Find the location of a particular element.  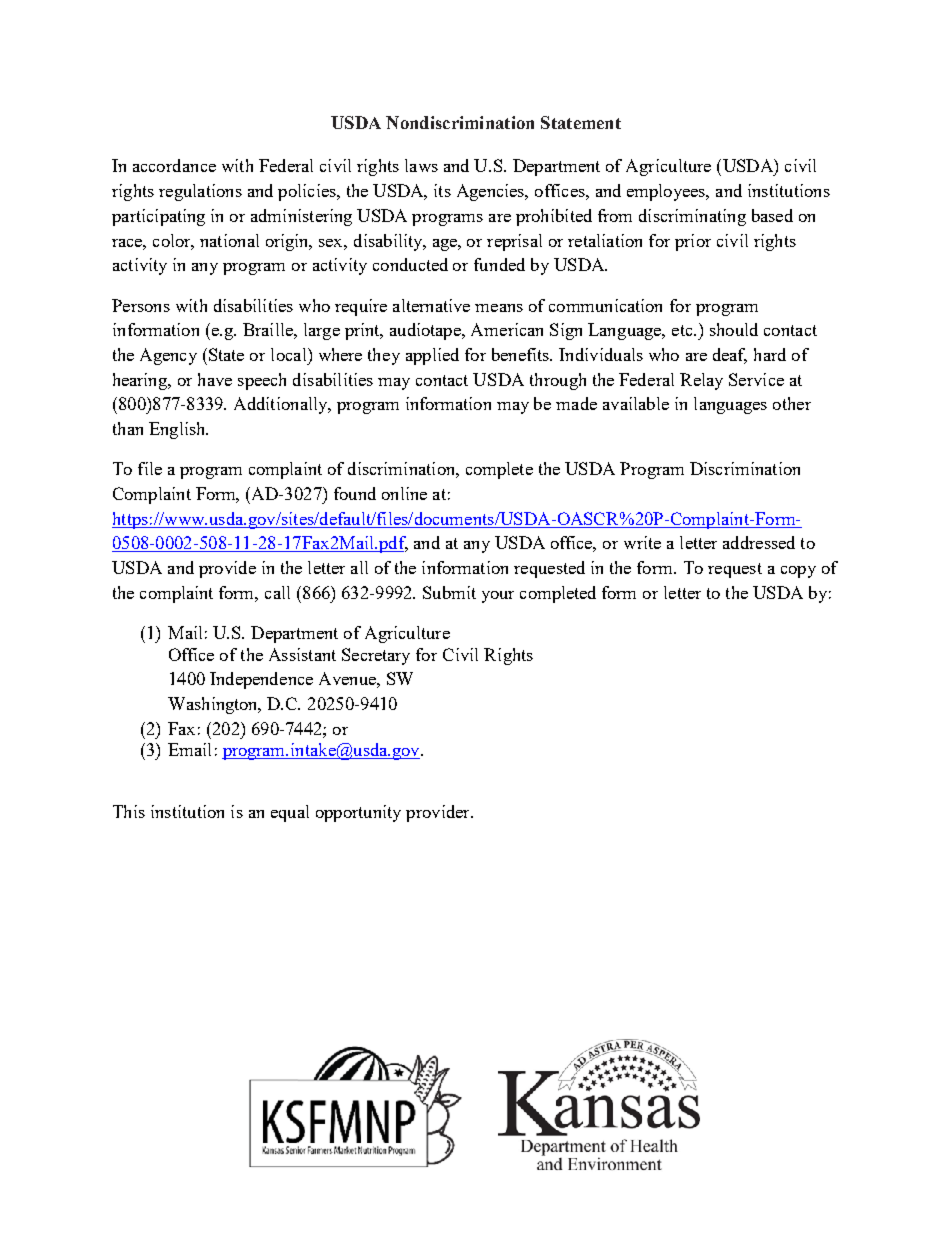

English is located at coordinates (178, 430).
